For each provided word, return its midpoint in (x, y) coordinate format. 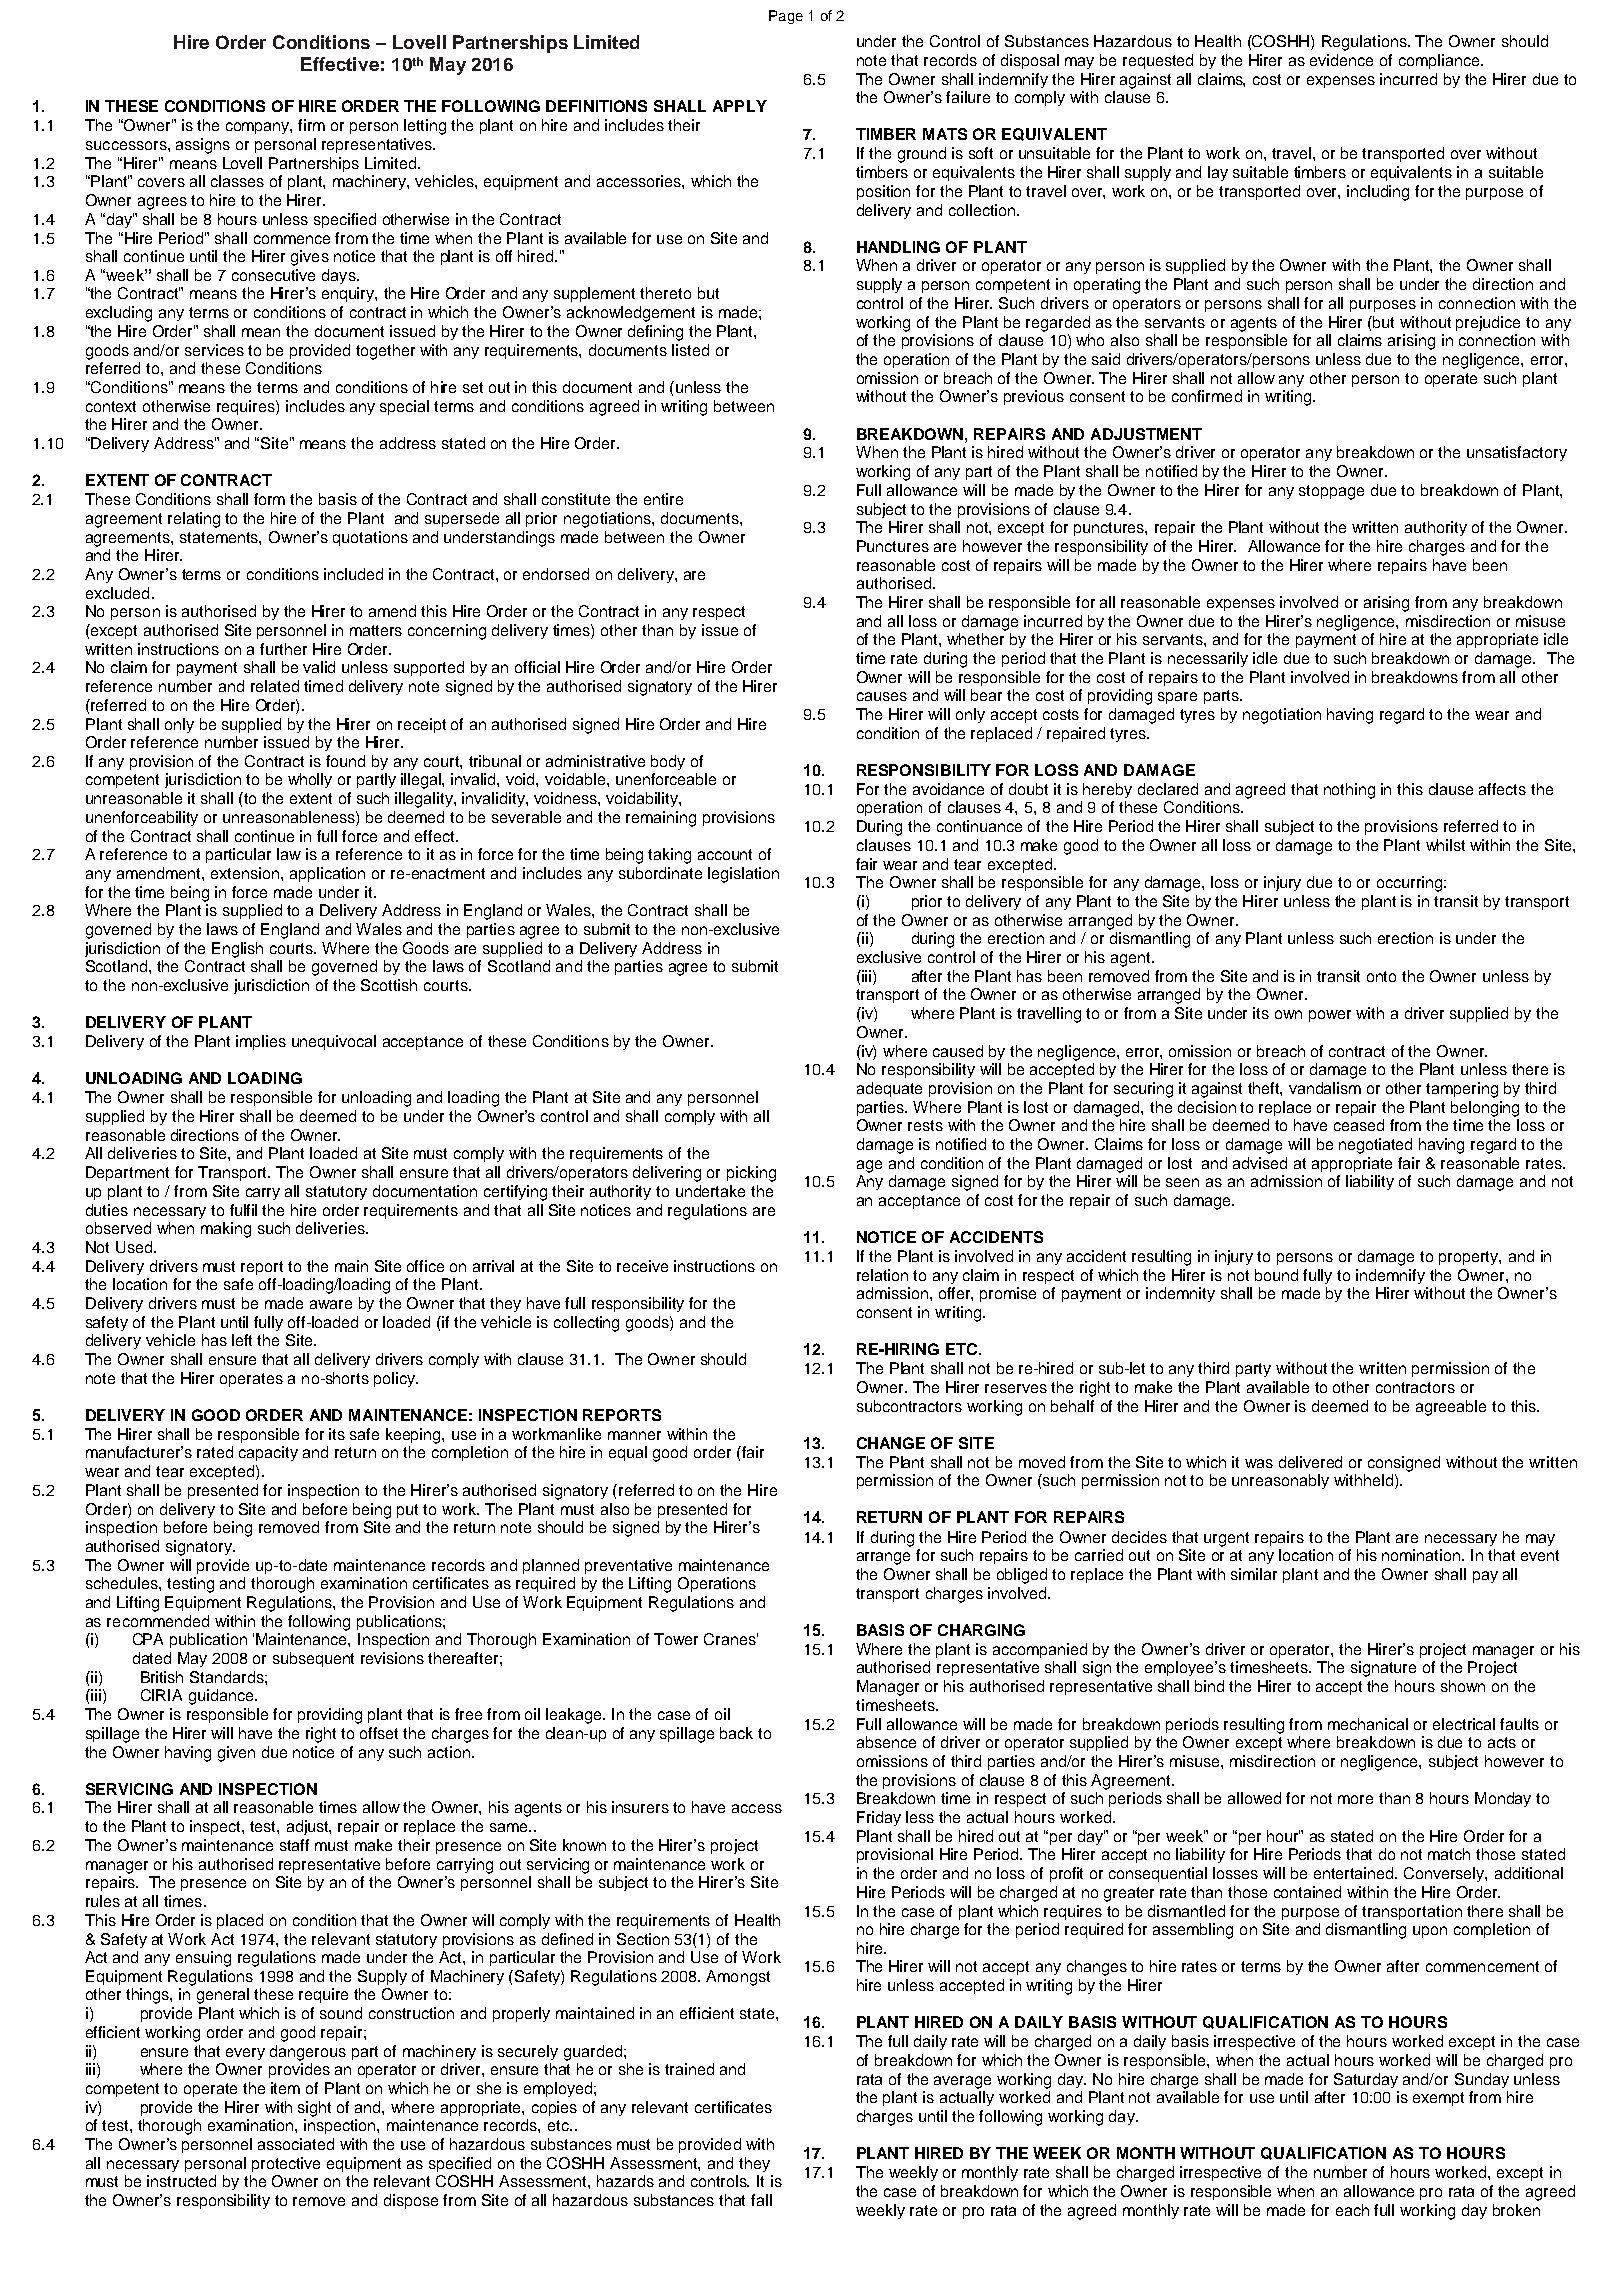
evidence (1341, 60)
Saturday (1366, 2080)
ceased (1359, 1125)
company (259, 128)
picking (751, 1174)
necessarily (1208, 659)
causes (882, 696)
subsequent (313, 1659)
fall (761, 2200)
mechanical (1368, 1724)
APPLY (740, 106)
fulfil (243, 1210)
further (283, 649)
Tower (676, 1639)
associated (296, 2144)
